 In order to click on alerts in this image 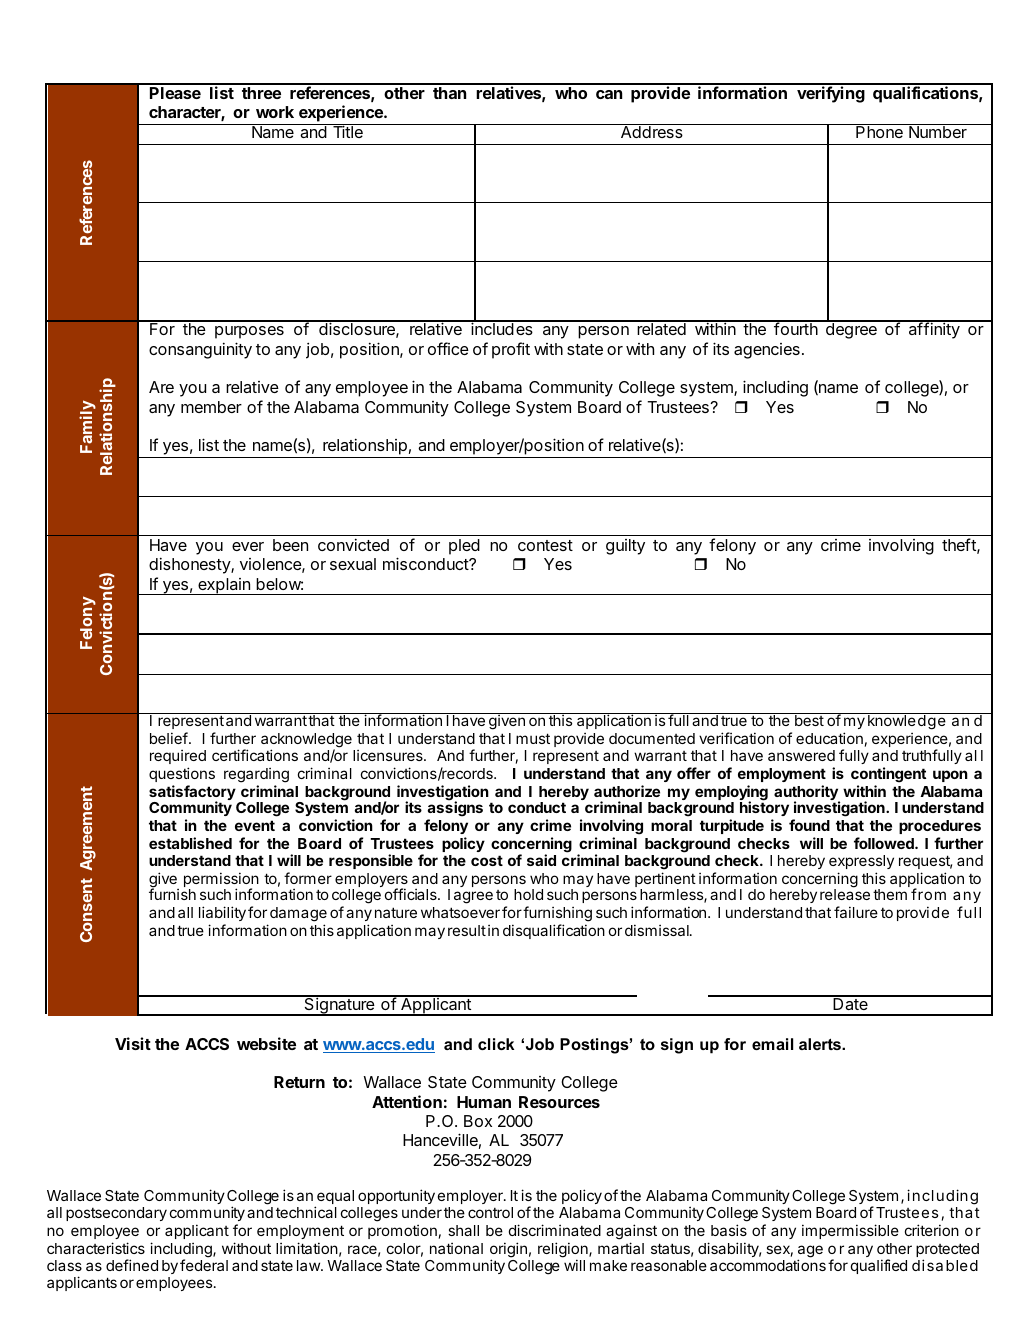, I will do `click(821, 1044)`.
